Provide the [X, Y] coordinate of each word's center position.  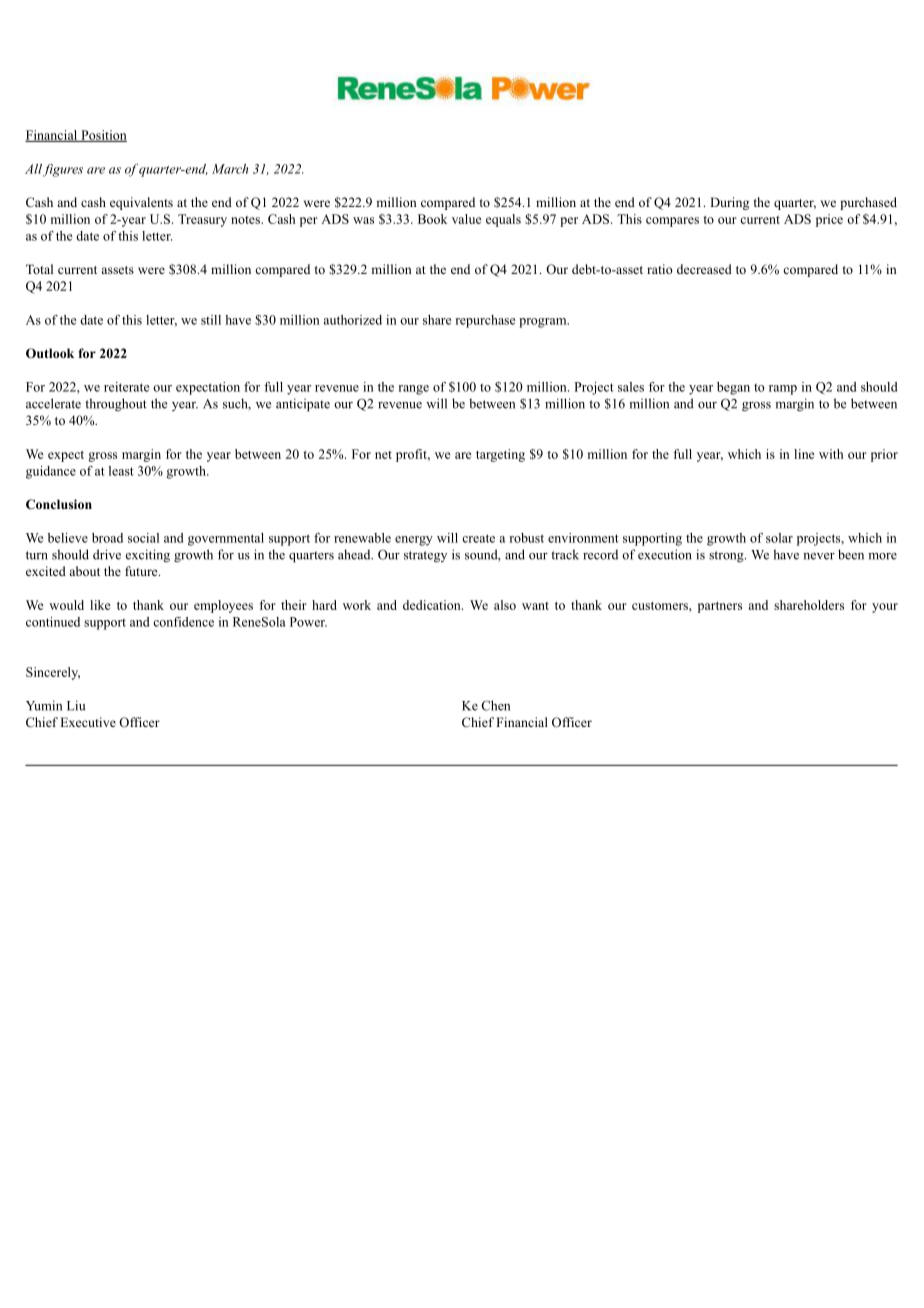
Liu [76, 705]
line [804, 454]
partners [720, 607]
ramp [783, 390]
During [729, 203]
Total [39, 269]
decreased [704, 269]
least [121, 471]
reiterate [126, 387]
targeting [500, 455]
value [467, 219]
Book [432, 219]
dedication [433, 605]
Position [103, 136]
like [100, 605]
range [413, 390]
